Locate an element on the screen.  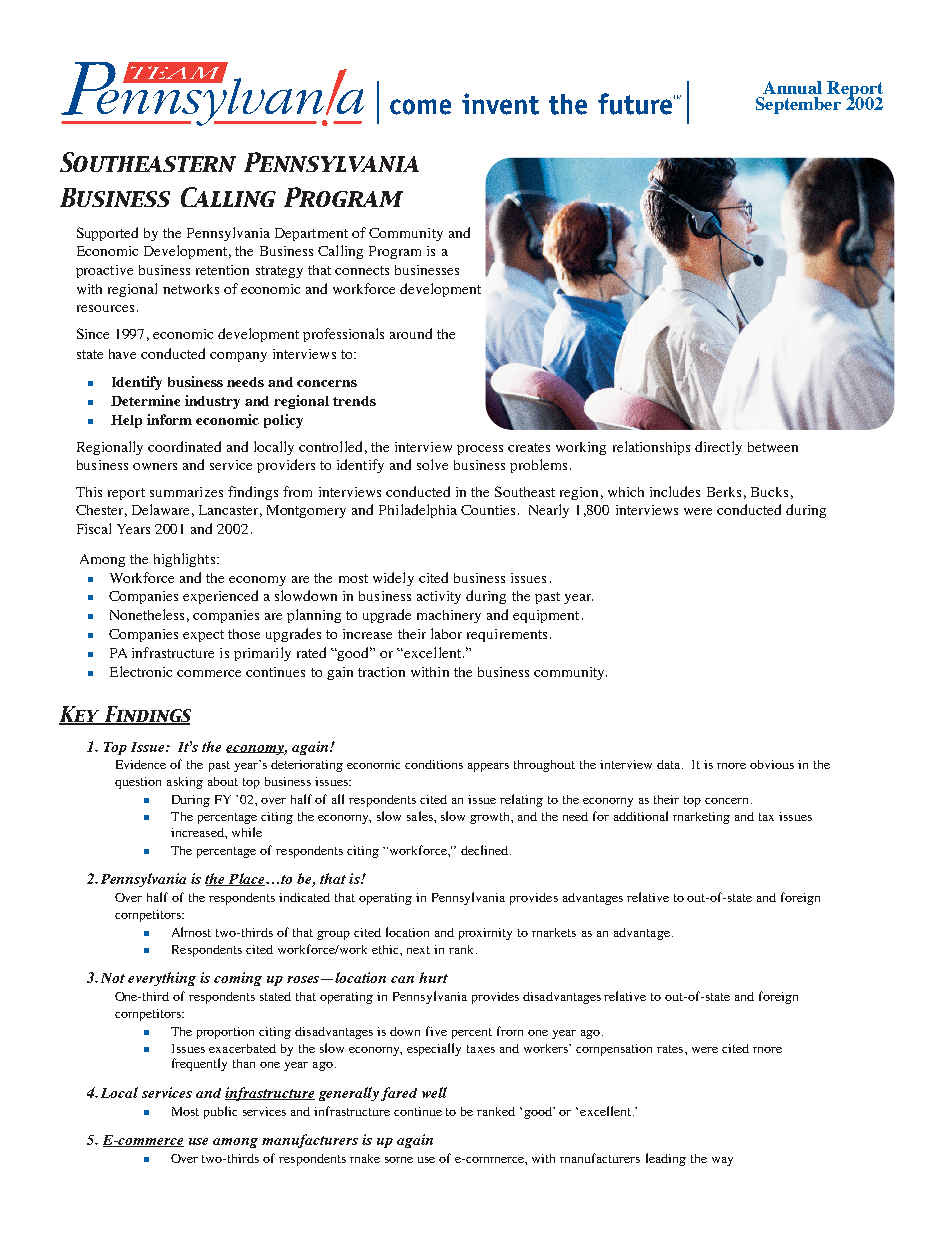
public is located at coordinates (220, 1112).
